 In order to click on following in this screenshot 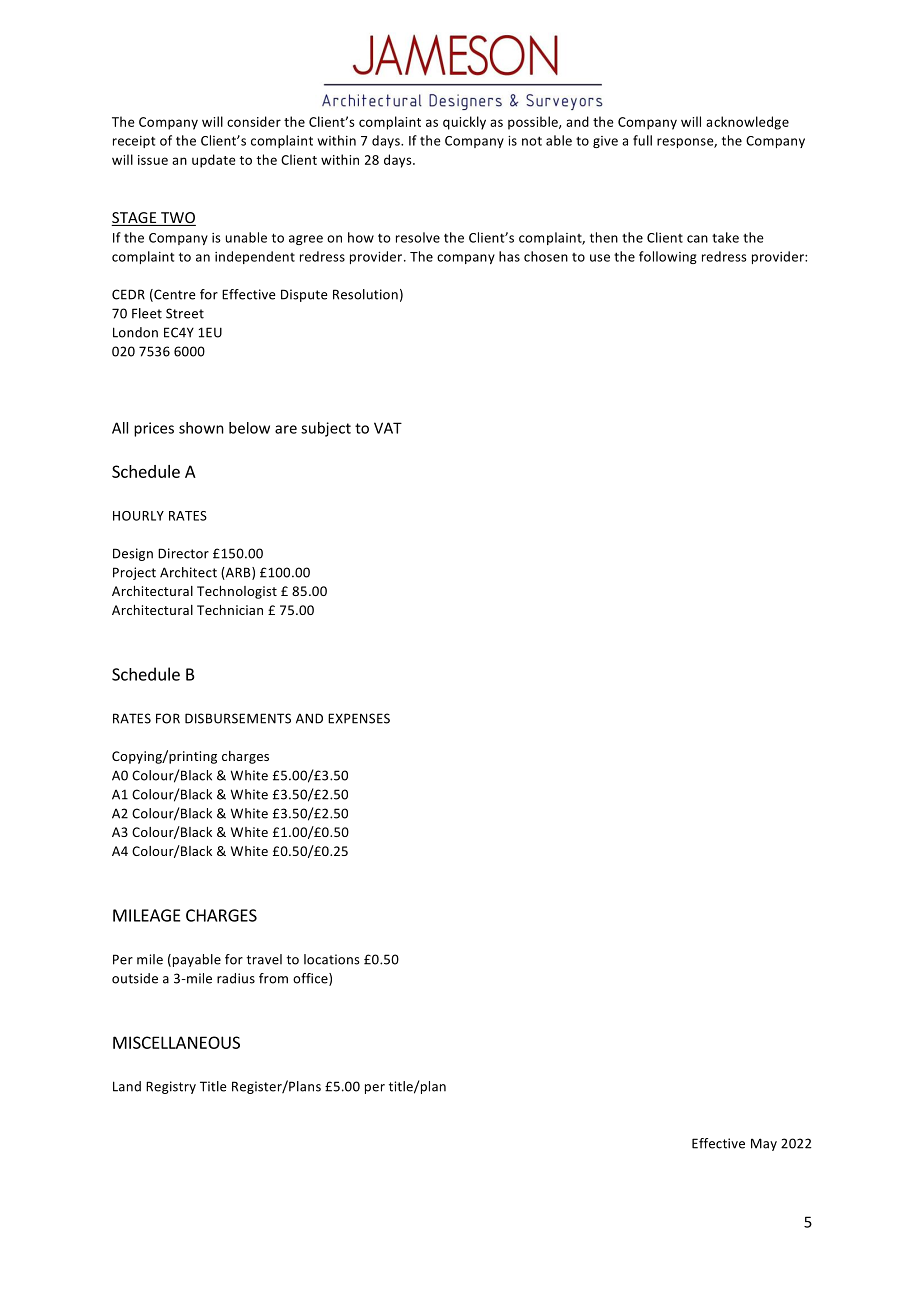, I will do `click(668, 257)`.
